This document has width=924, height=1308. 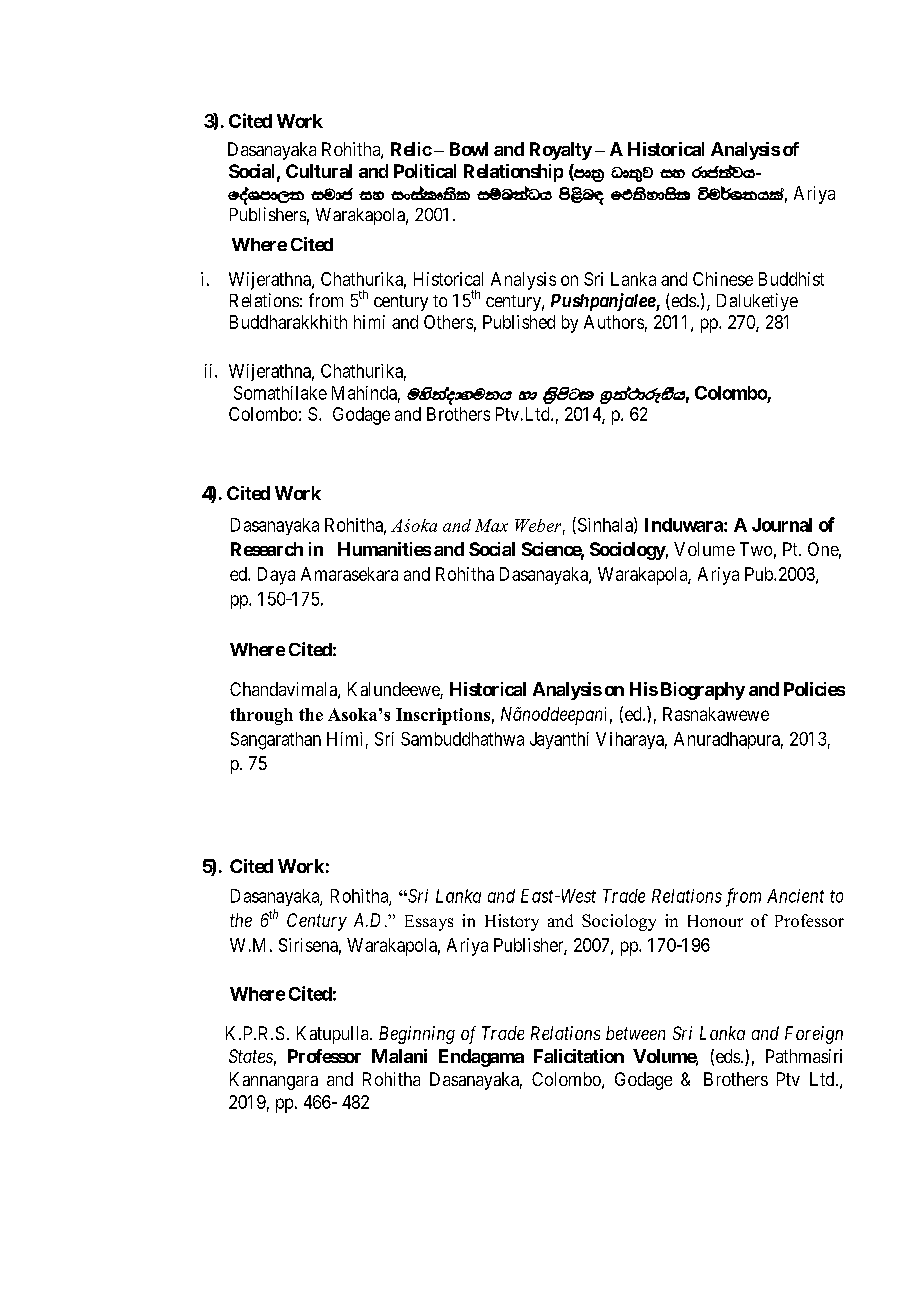 I want to click on Inscriptions, so click(x=443, y=716).
